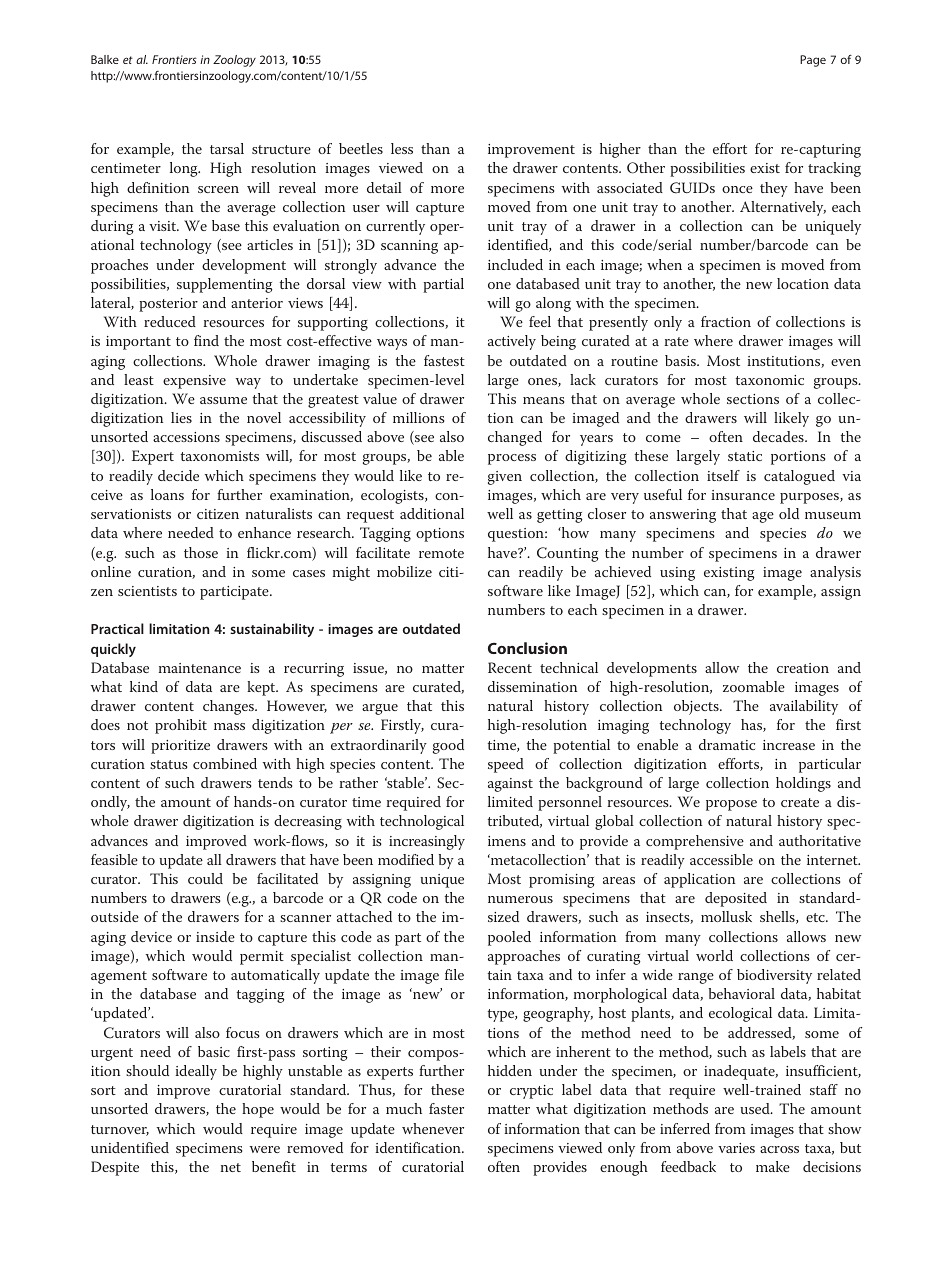 This image has height=1270, width=952. I want to click on tarsal, so click(227, 148).
